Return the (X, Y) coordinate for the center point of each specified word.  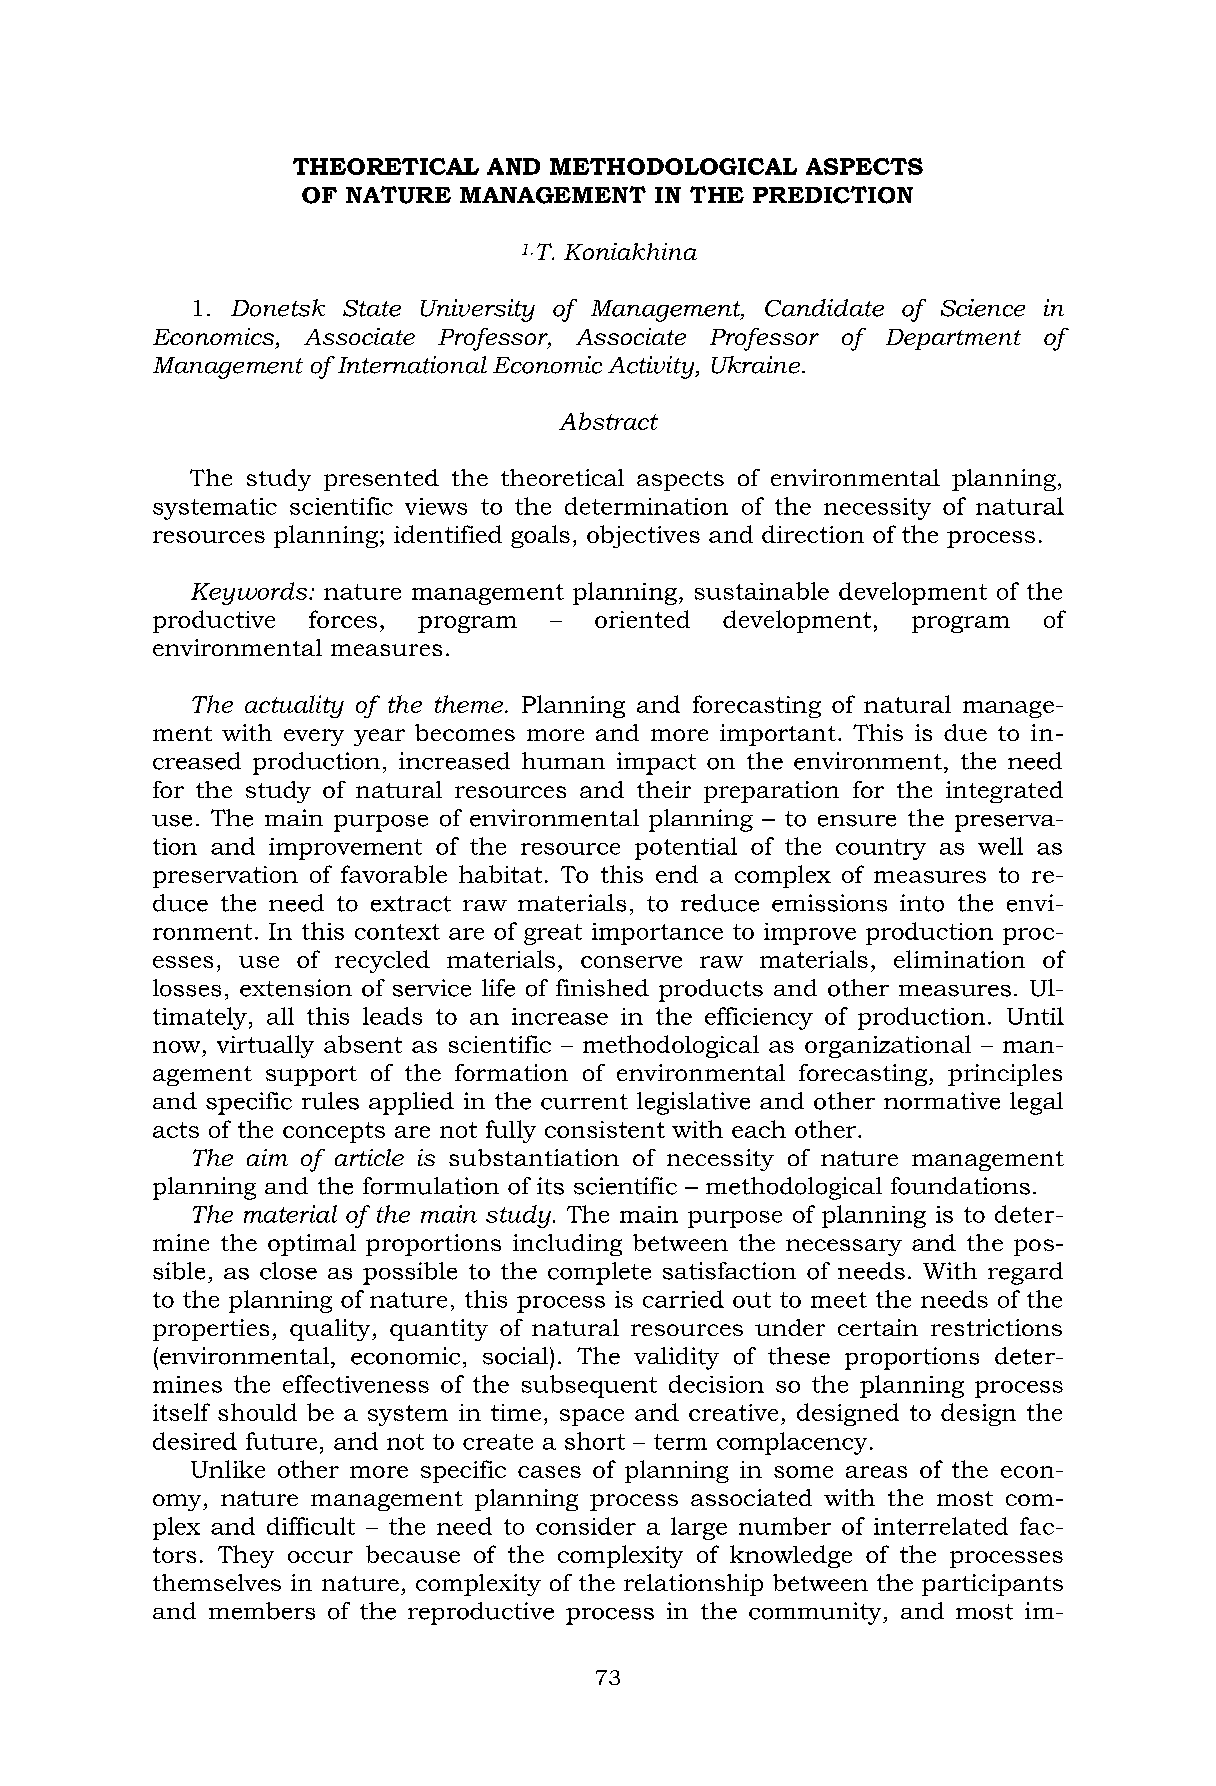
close (288, 1271)
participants (992, 1585)
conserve (631, 962)
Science (983, 308)
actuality (294, 706)
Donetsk (278, 308)
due (965, 732)
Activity (652, 367)
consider (586, 1526)
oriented (642, 619)
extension (296, 988)
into (922, 903)
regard (1025, 1273)
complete (599, 1273)
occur (320, 1557)
